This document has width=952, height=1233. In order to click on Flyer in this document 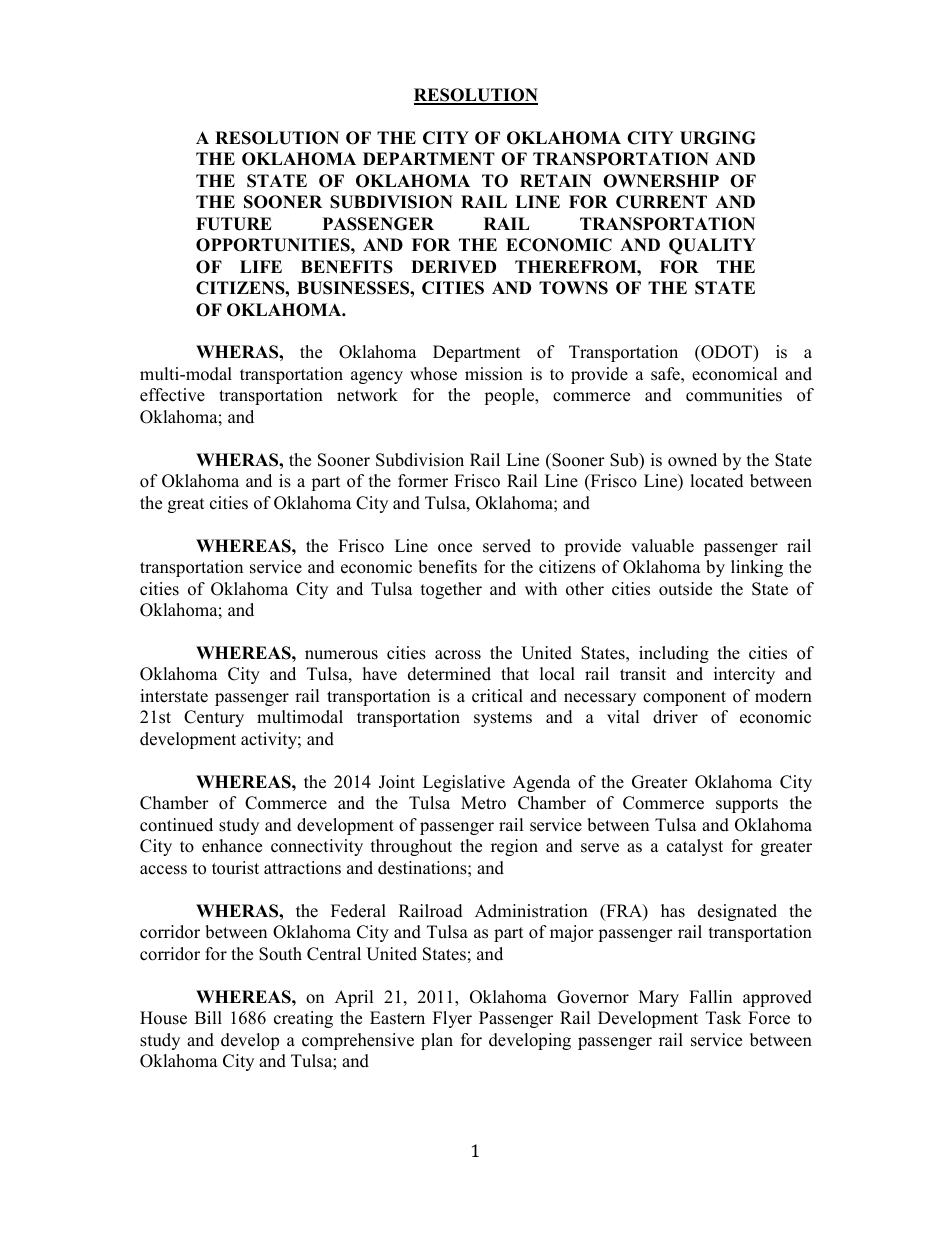, I will do `click(452, 1019)`.
